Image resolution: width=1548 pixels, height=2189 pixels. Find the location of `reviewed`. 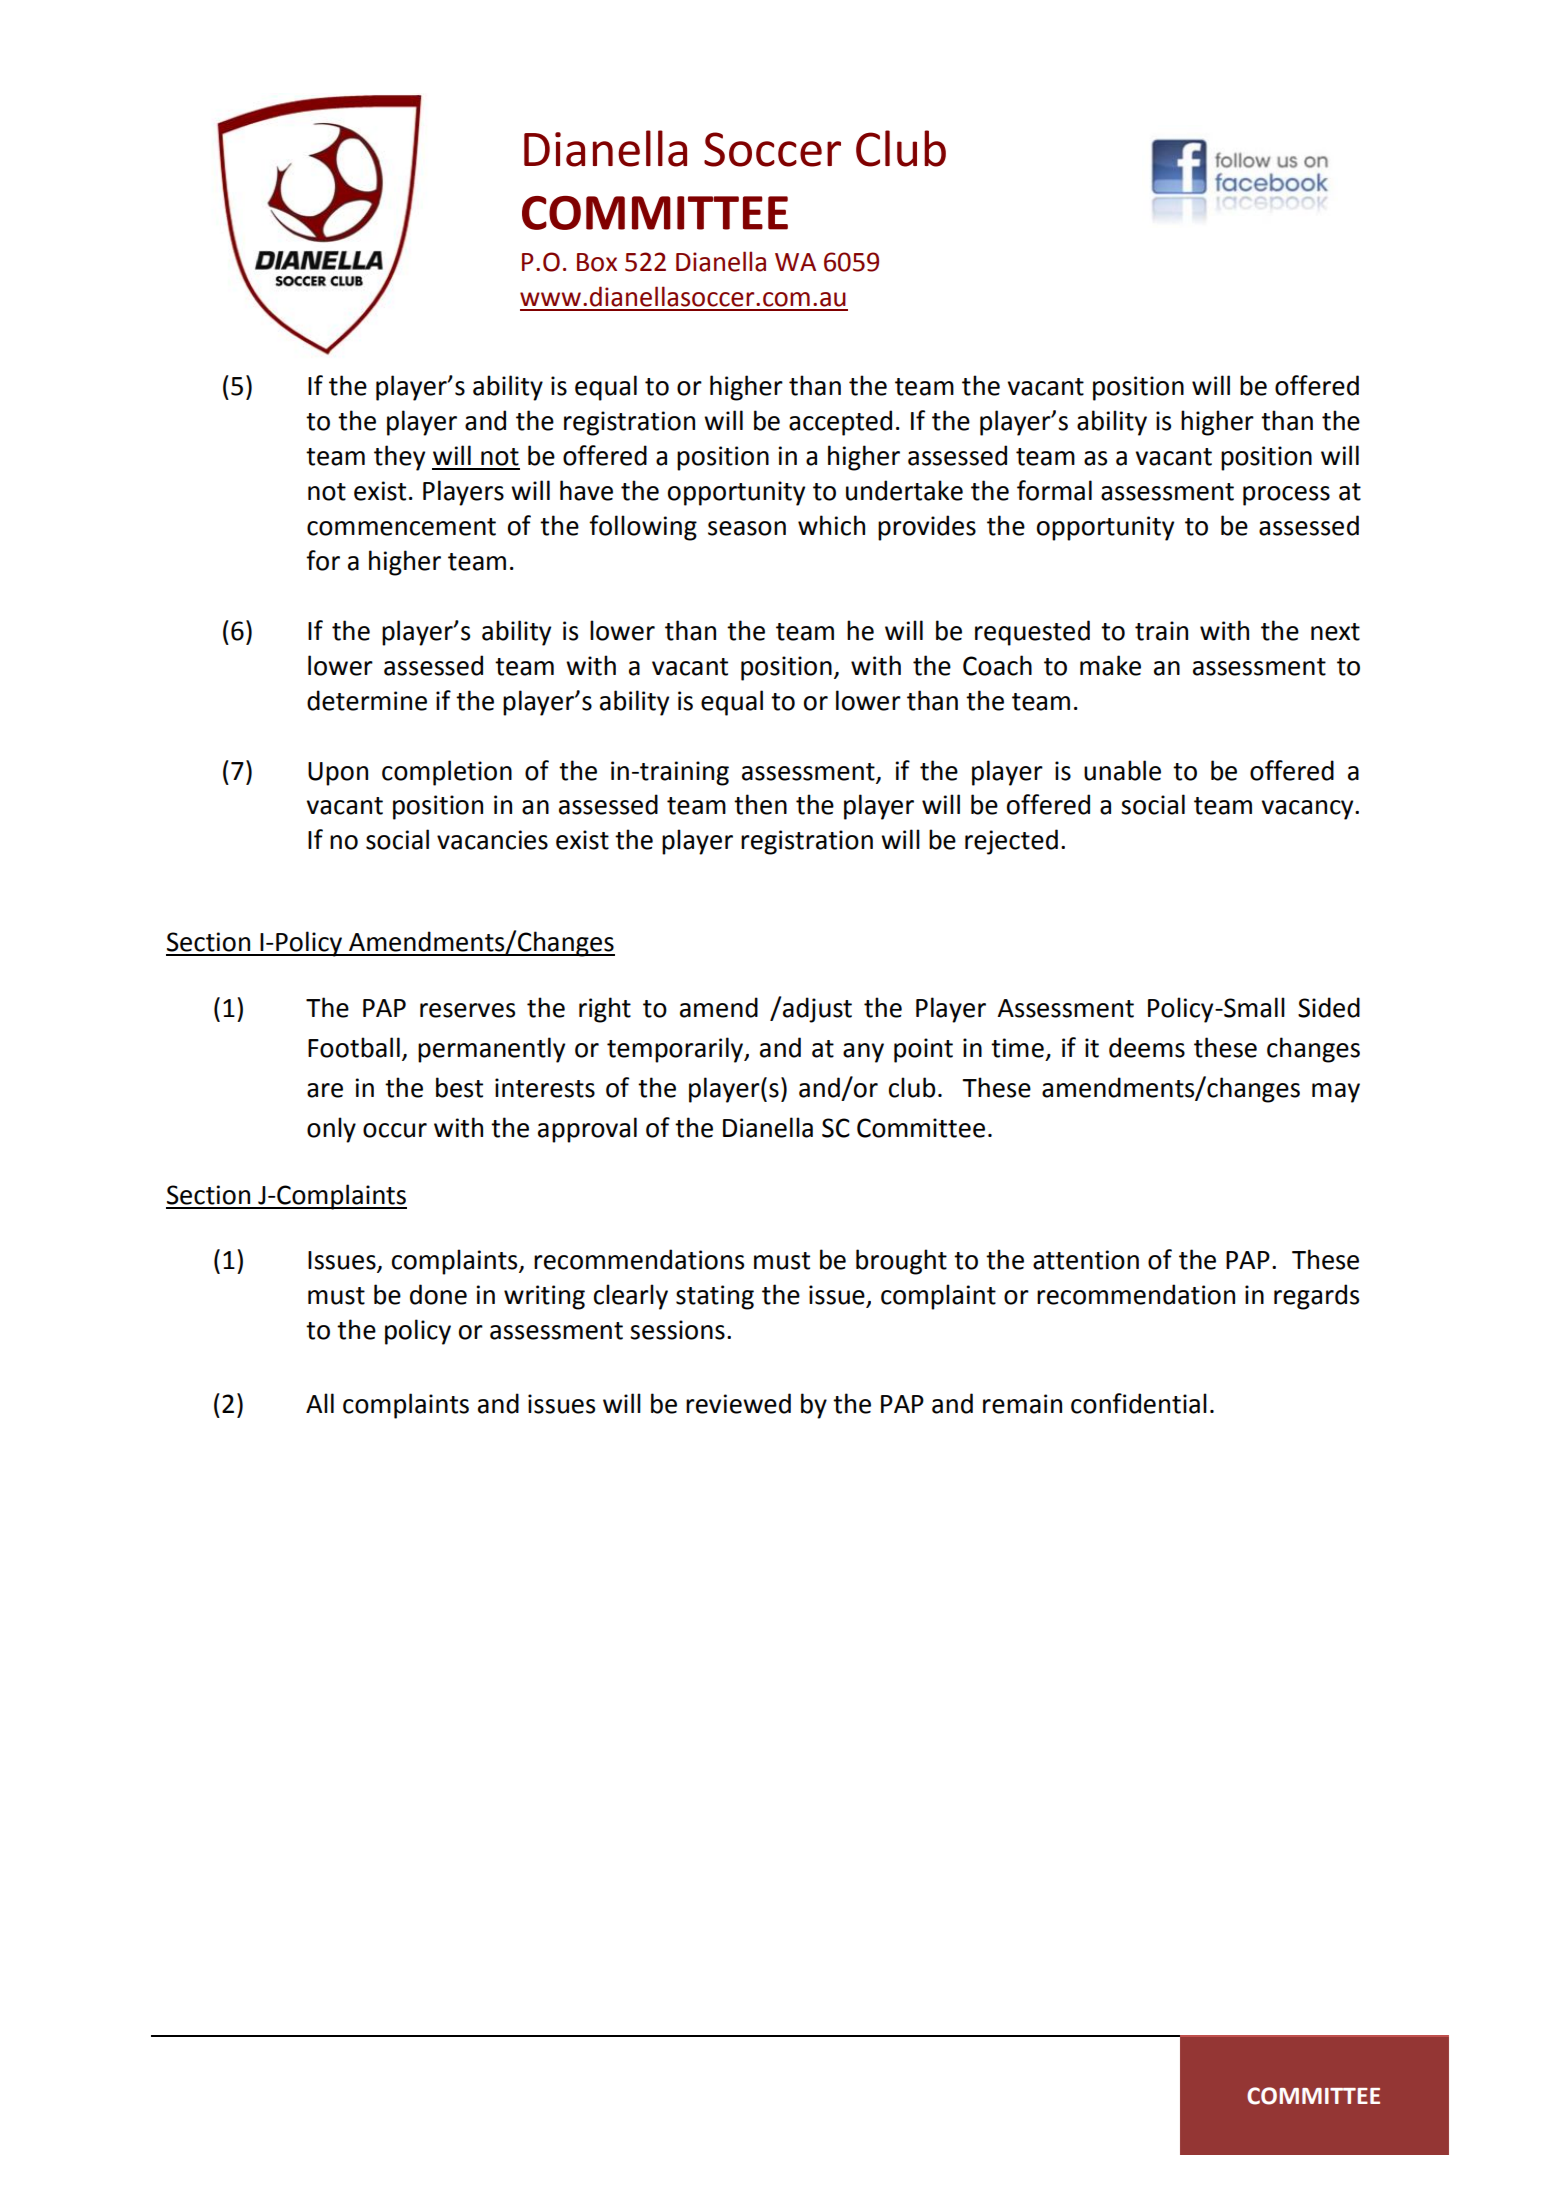

reviewed is located at coordinates (738, 1403).
